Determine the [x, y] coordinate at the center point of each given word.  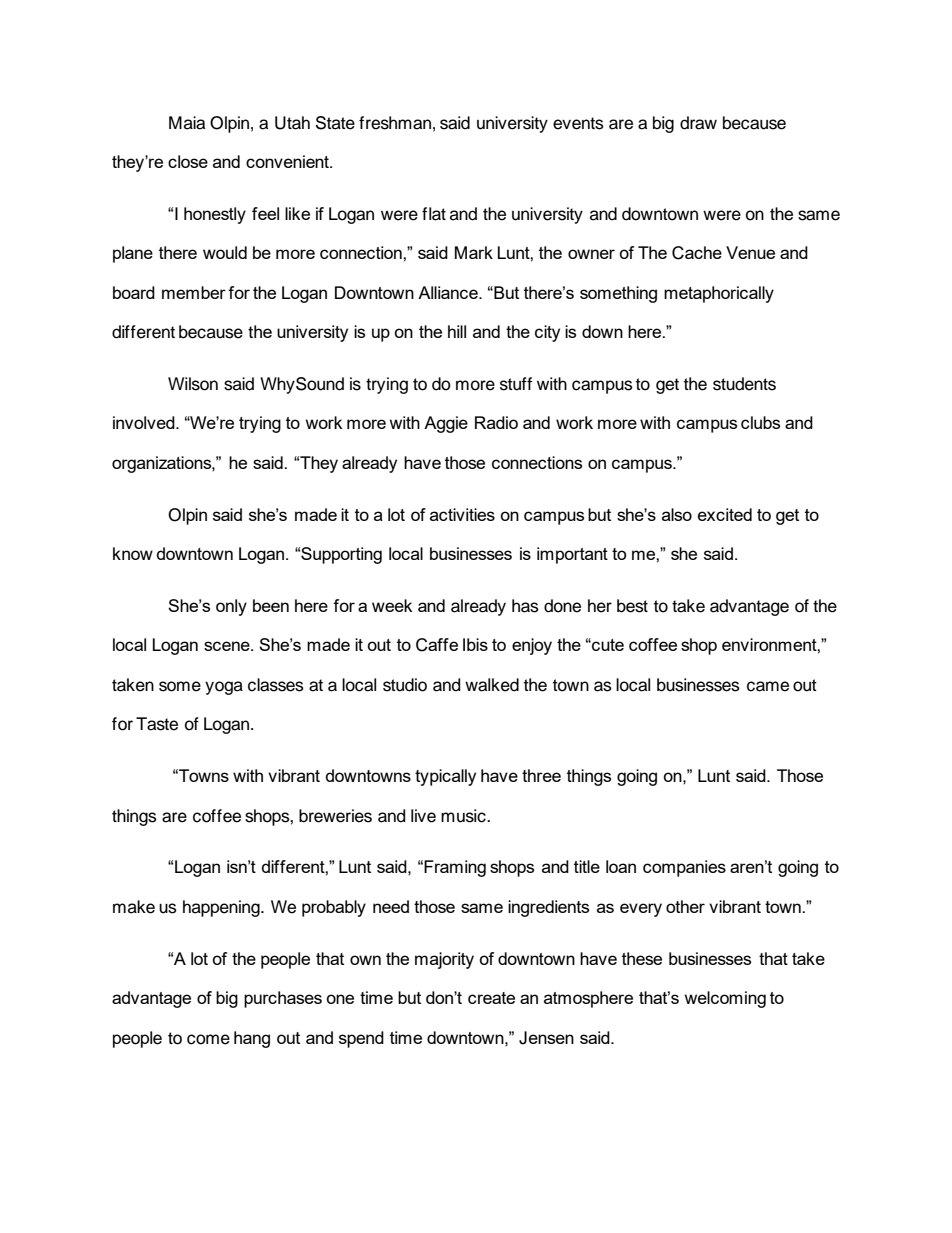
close [188, 161]
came [768, 686]
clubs [760, 422]
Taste [157, 724]
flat [434, 214]
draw [698, 123]
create [491, 998]
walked [492, 685]
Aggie [446, 424]
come [208, 1039]
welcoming [725, 999]
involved [145, 422]
